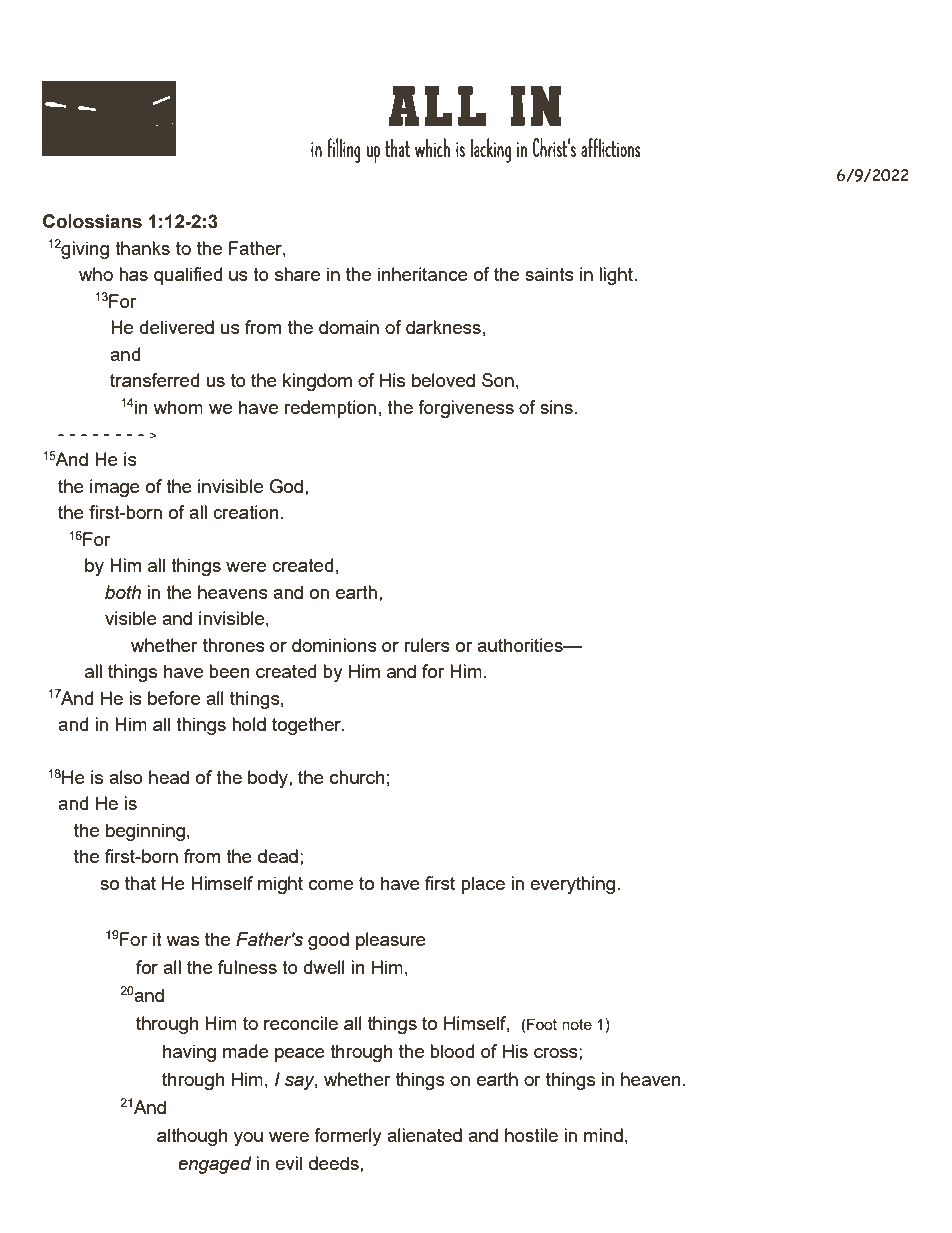 This document has height=1233, width=952. I want to click on sins, so click(556, 407).
